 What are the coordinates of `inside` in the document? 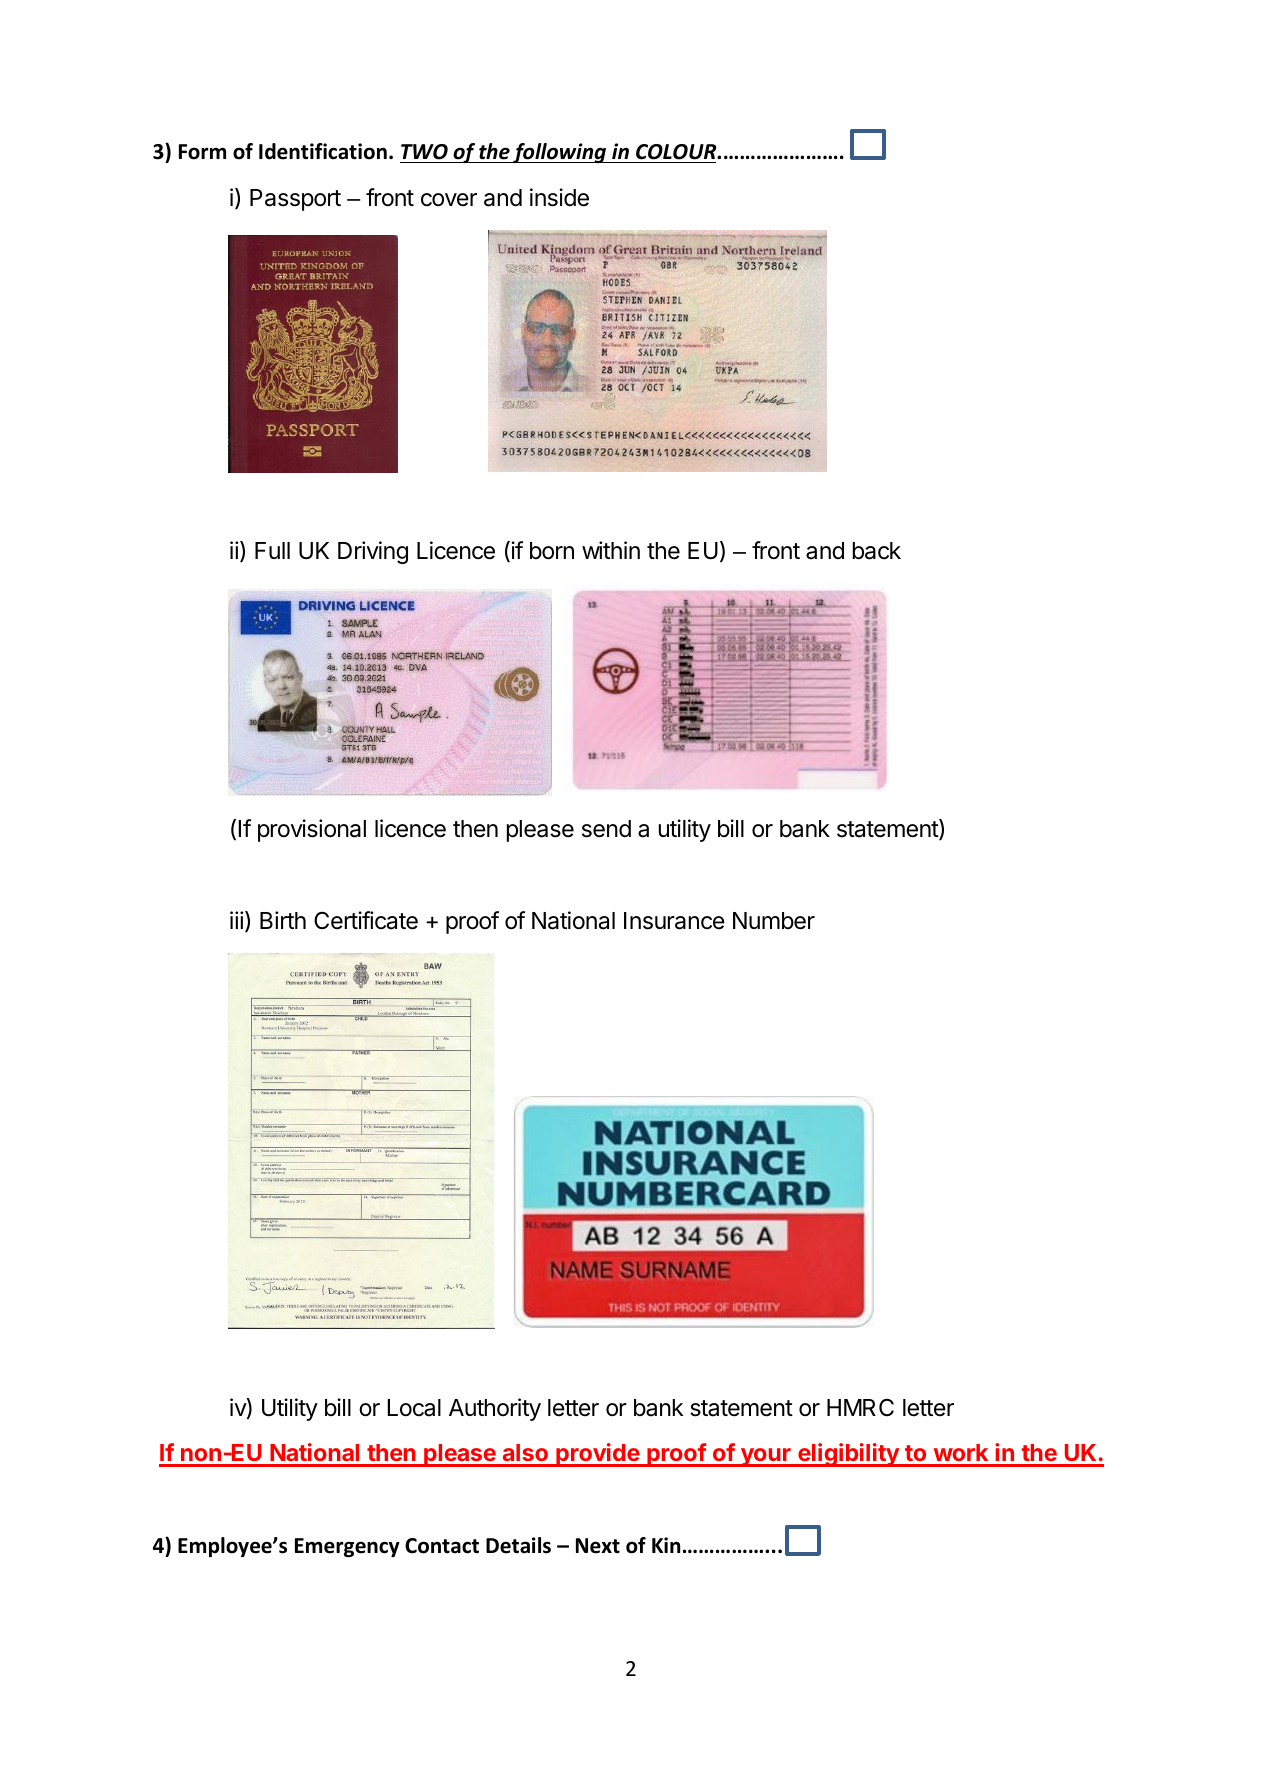 It's located at (559, 197).
